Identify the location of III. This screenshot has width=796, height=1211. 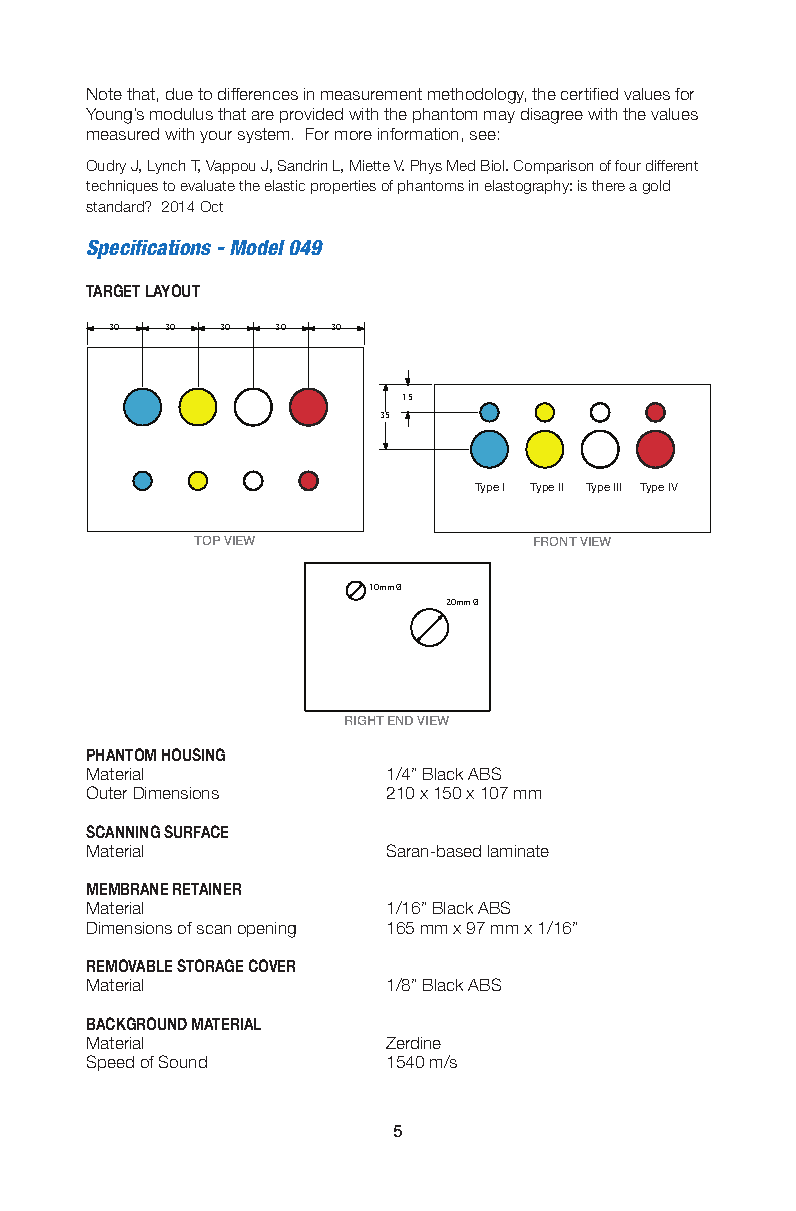
(617, 487).
